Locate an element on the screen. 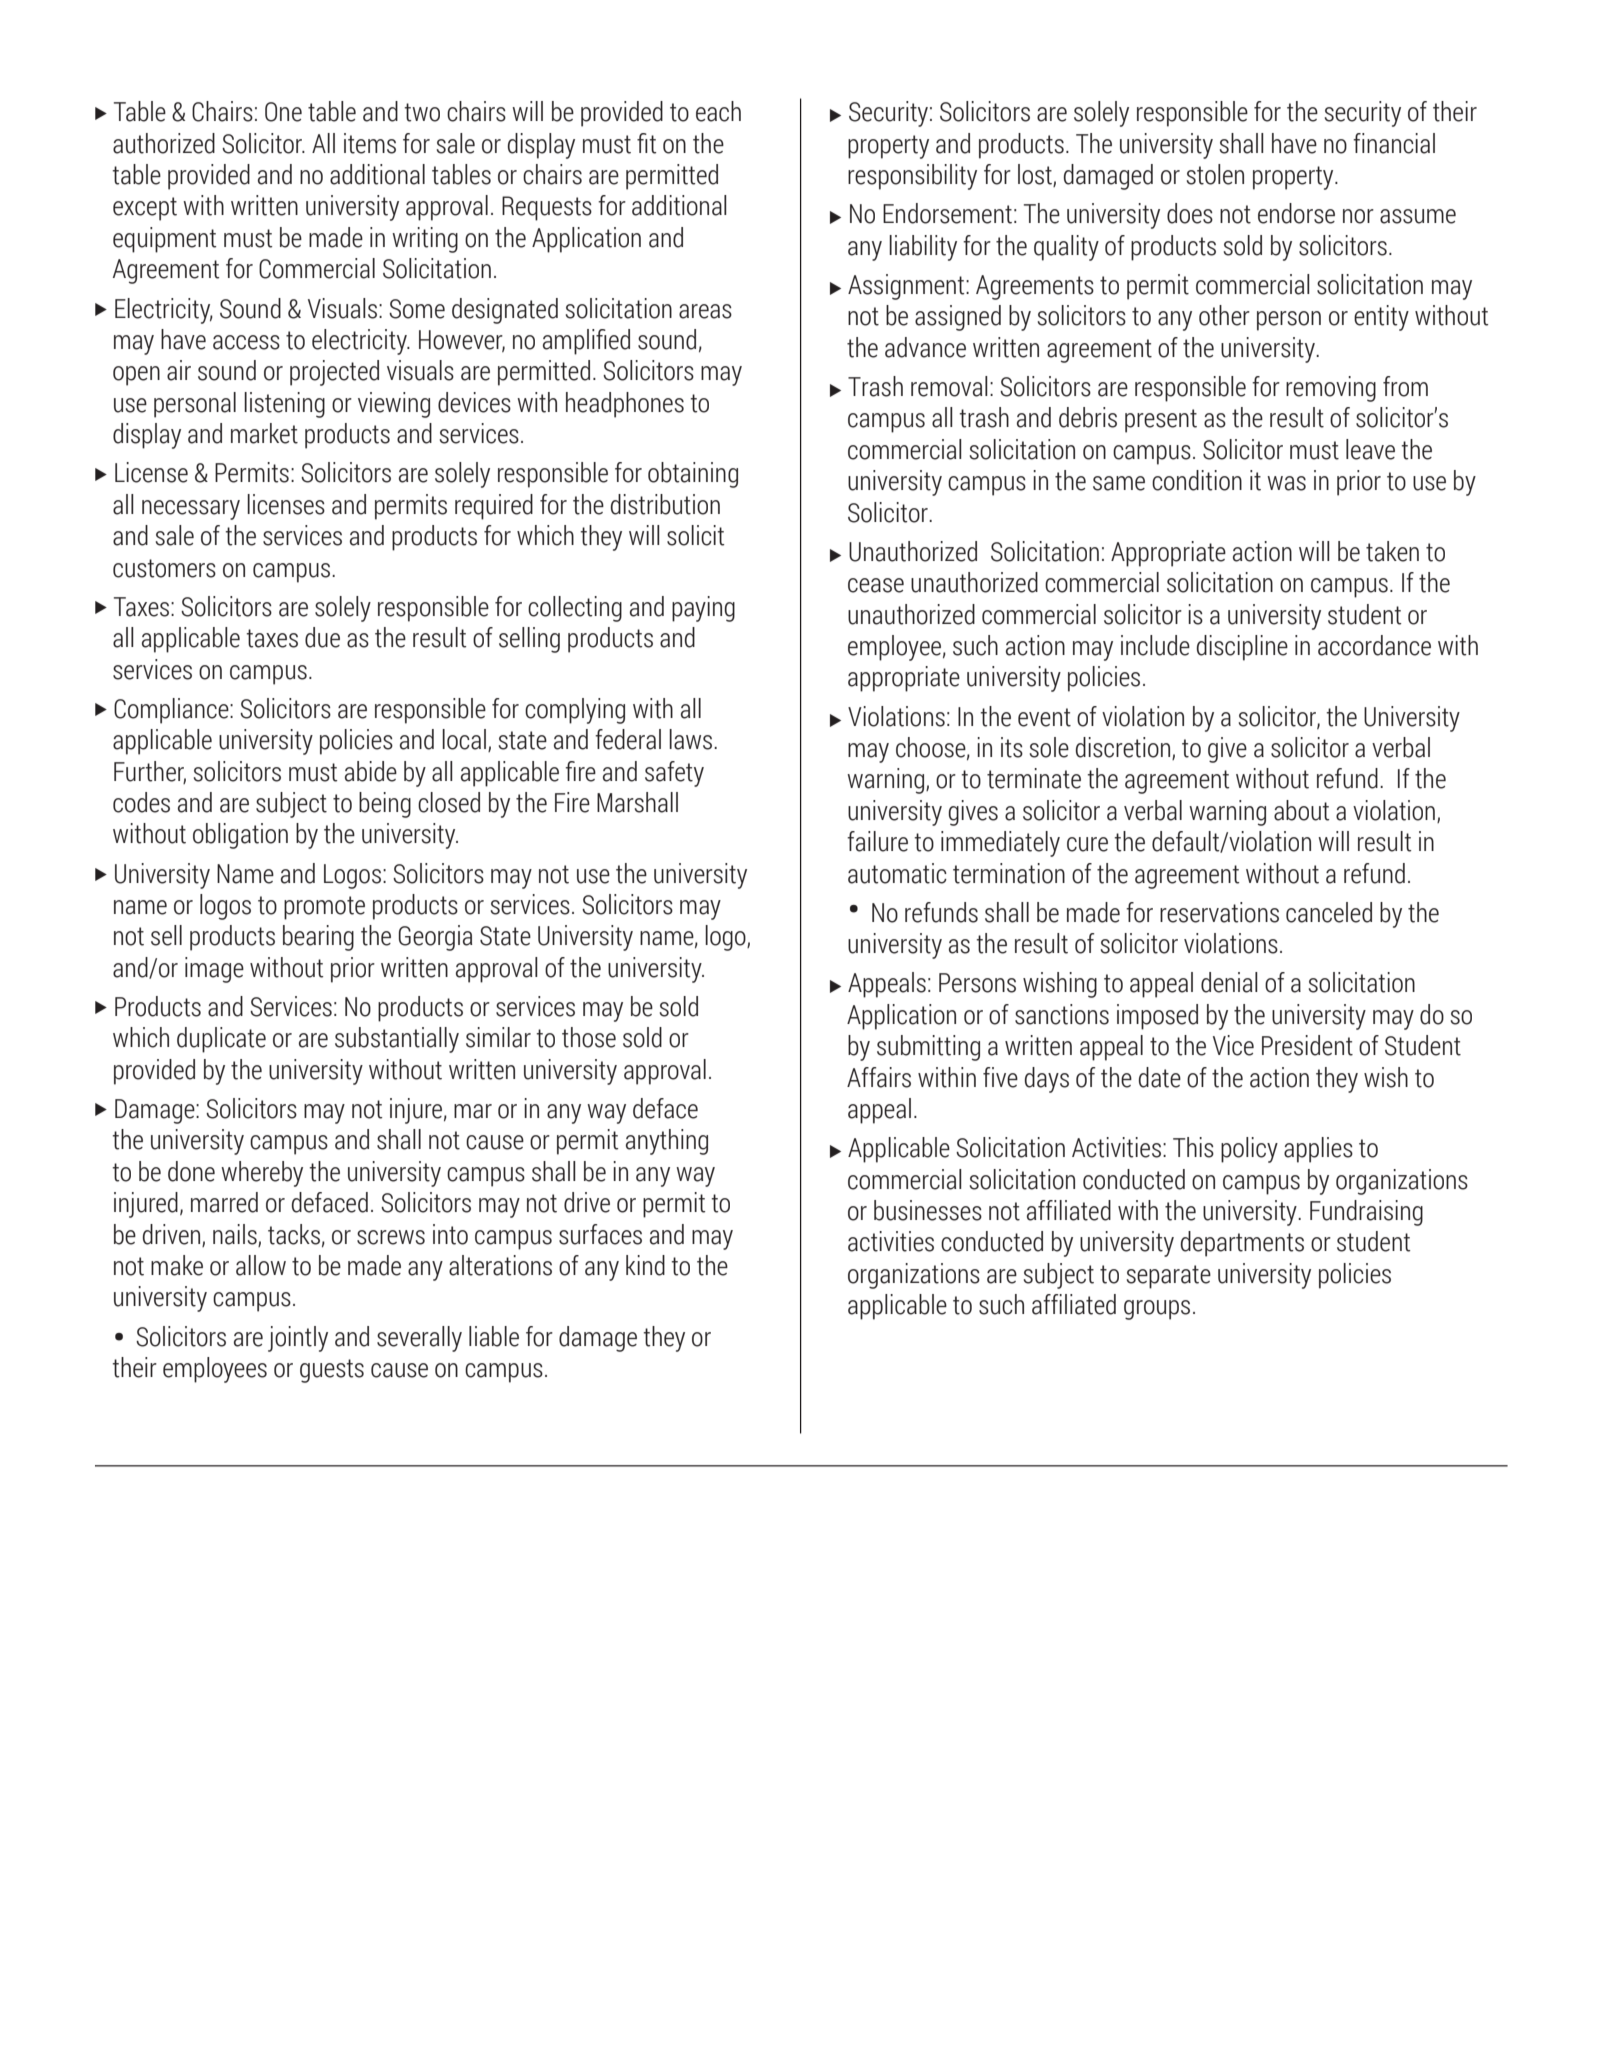  groups is located at coordinates (1157, 1310).
